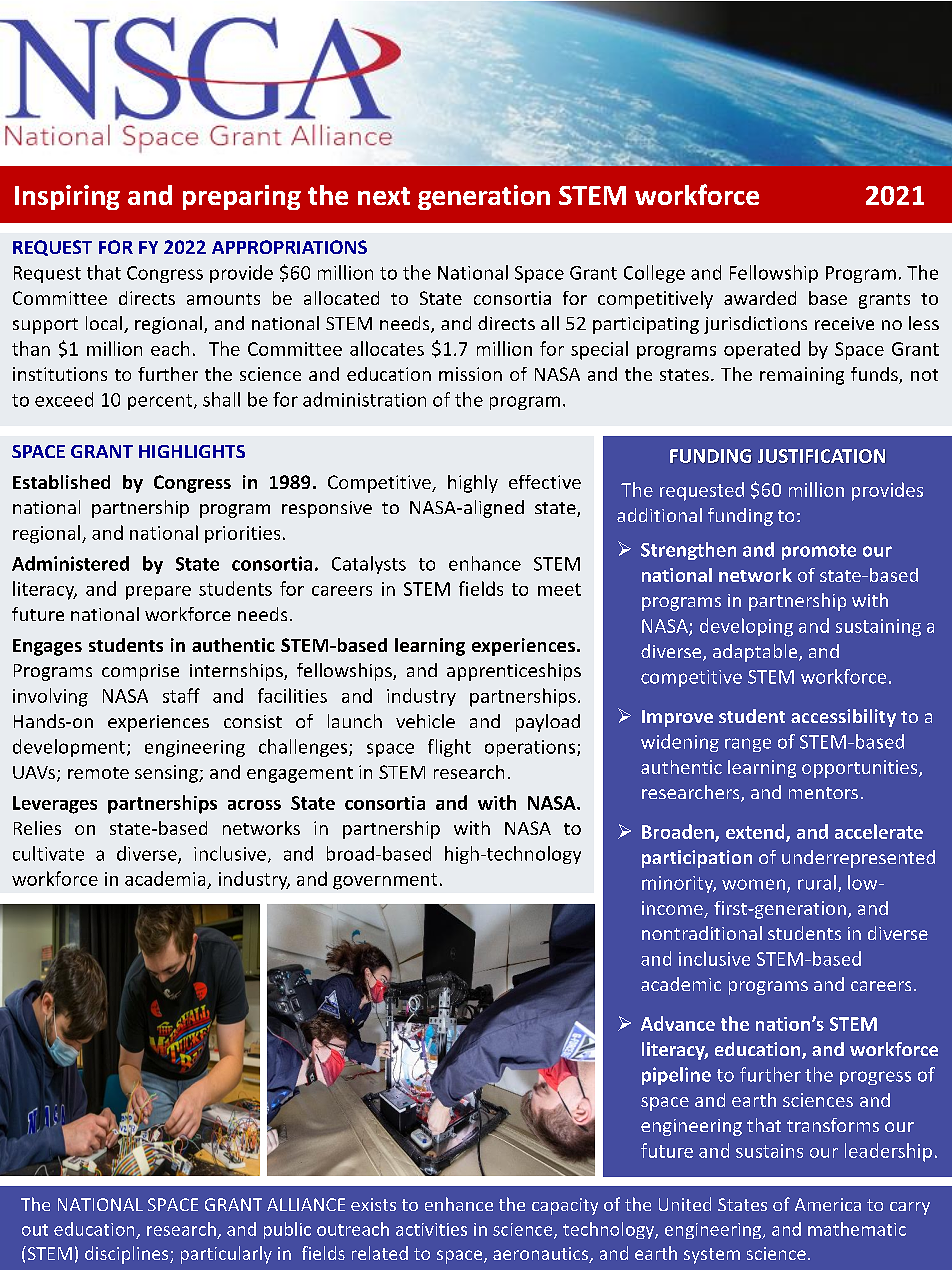 This screenshot has height=1270, width=952. What do you see at coordinates (760, 298) in the screenshot?
I see `awarded` at bounding box center [760, 298].
